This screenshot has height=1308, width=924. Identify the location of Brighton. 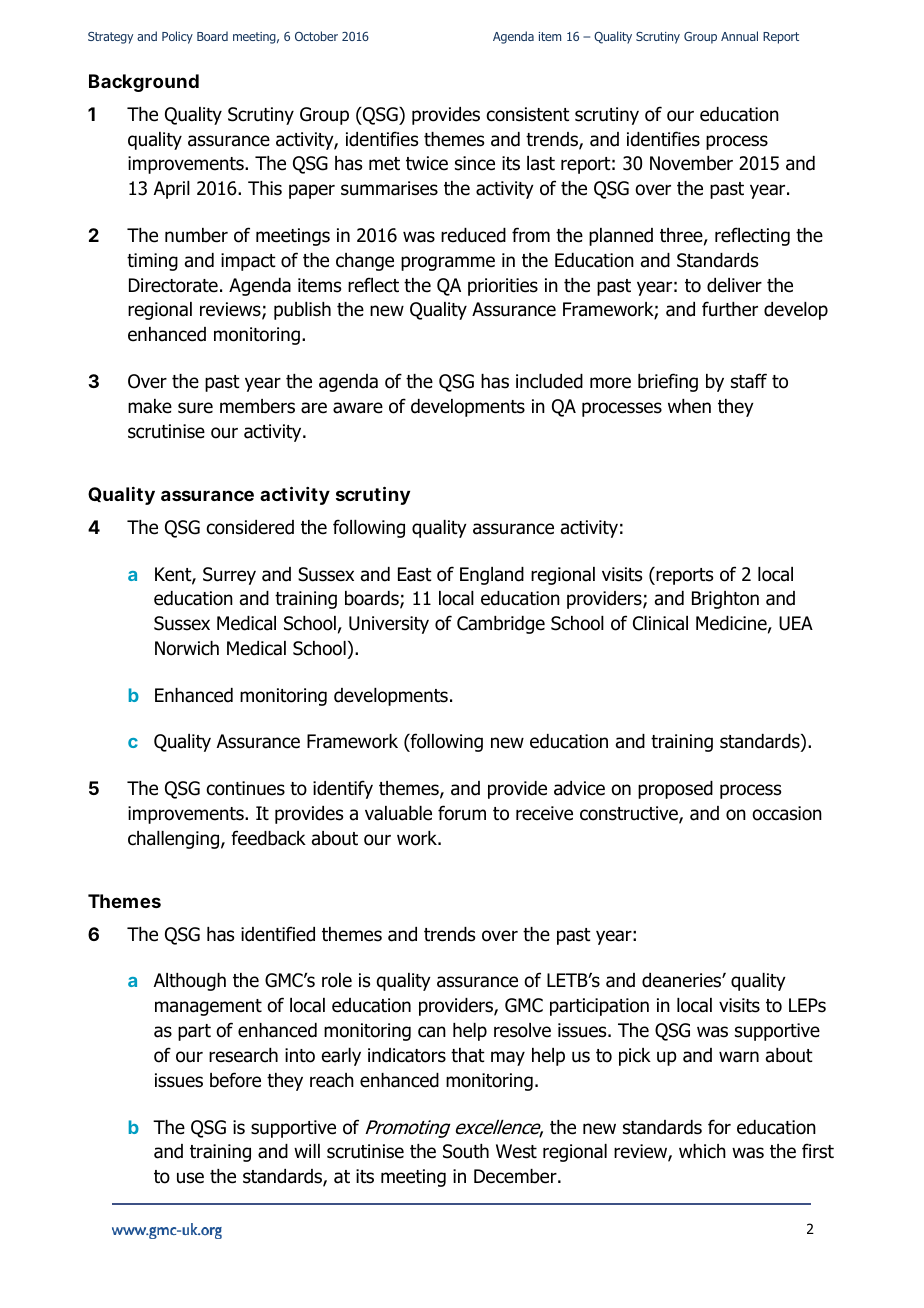
(725, 600).
